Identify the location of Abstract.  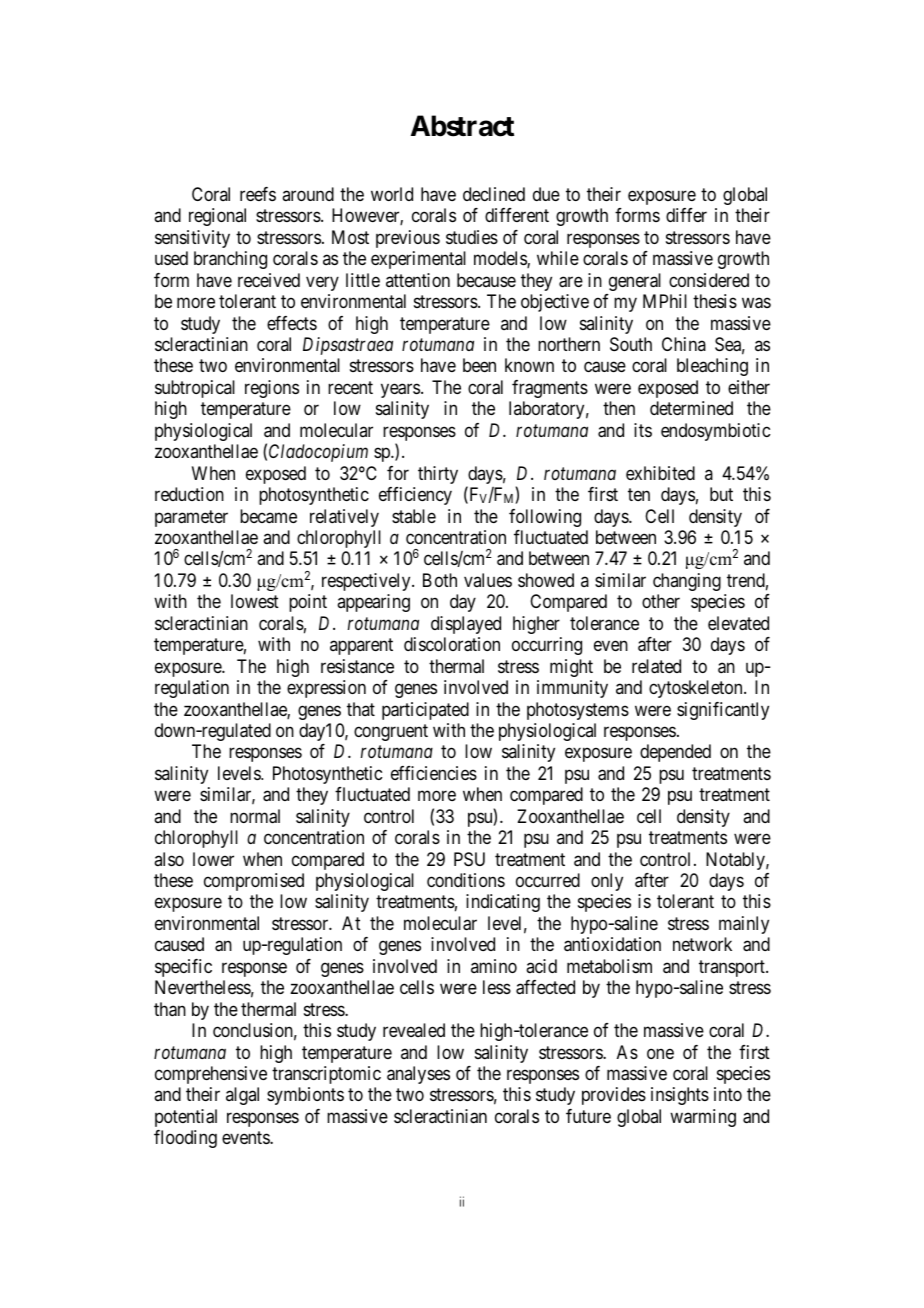
(462, 126).
